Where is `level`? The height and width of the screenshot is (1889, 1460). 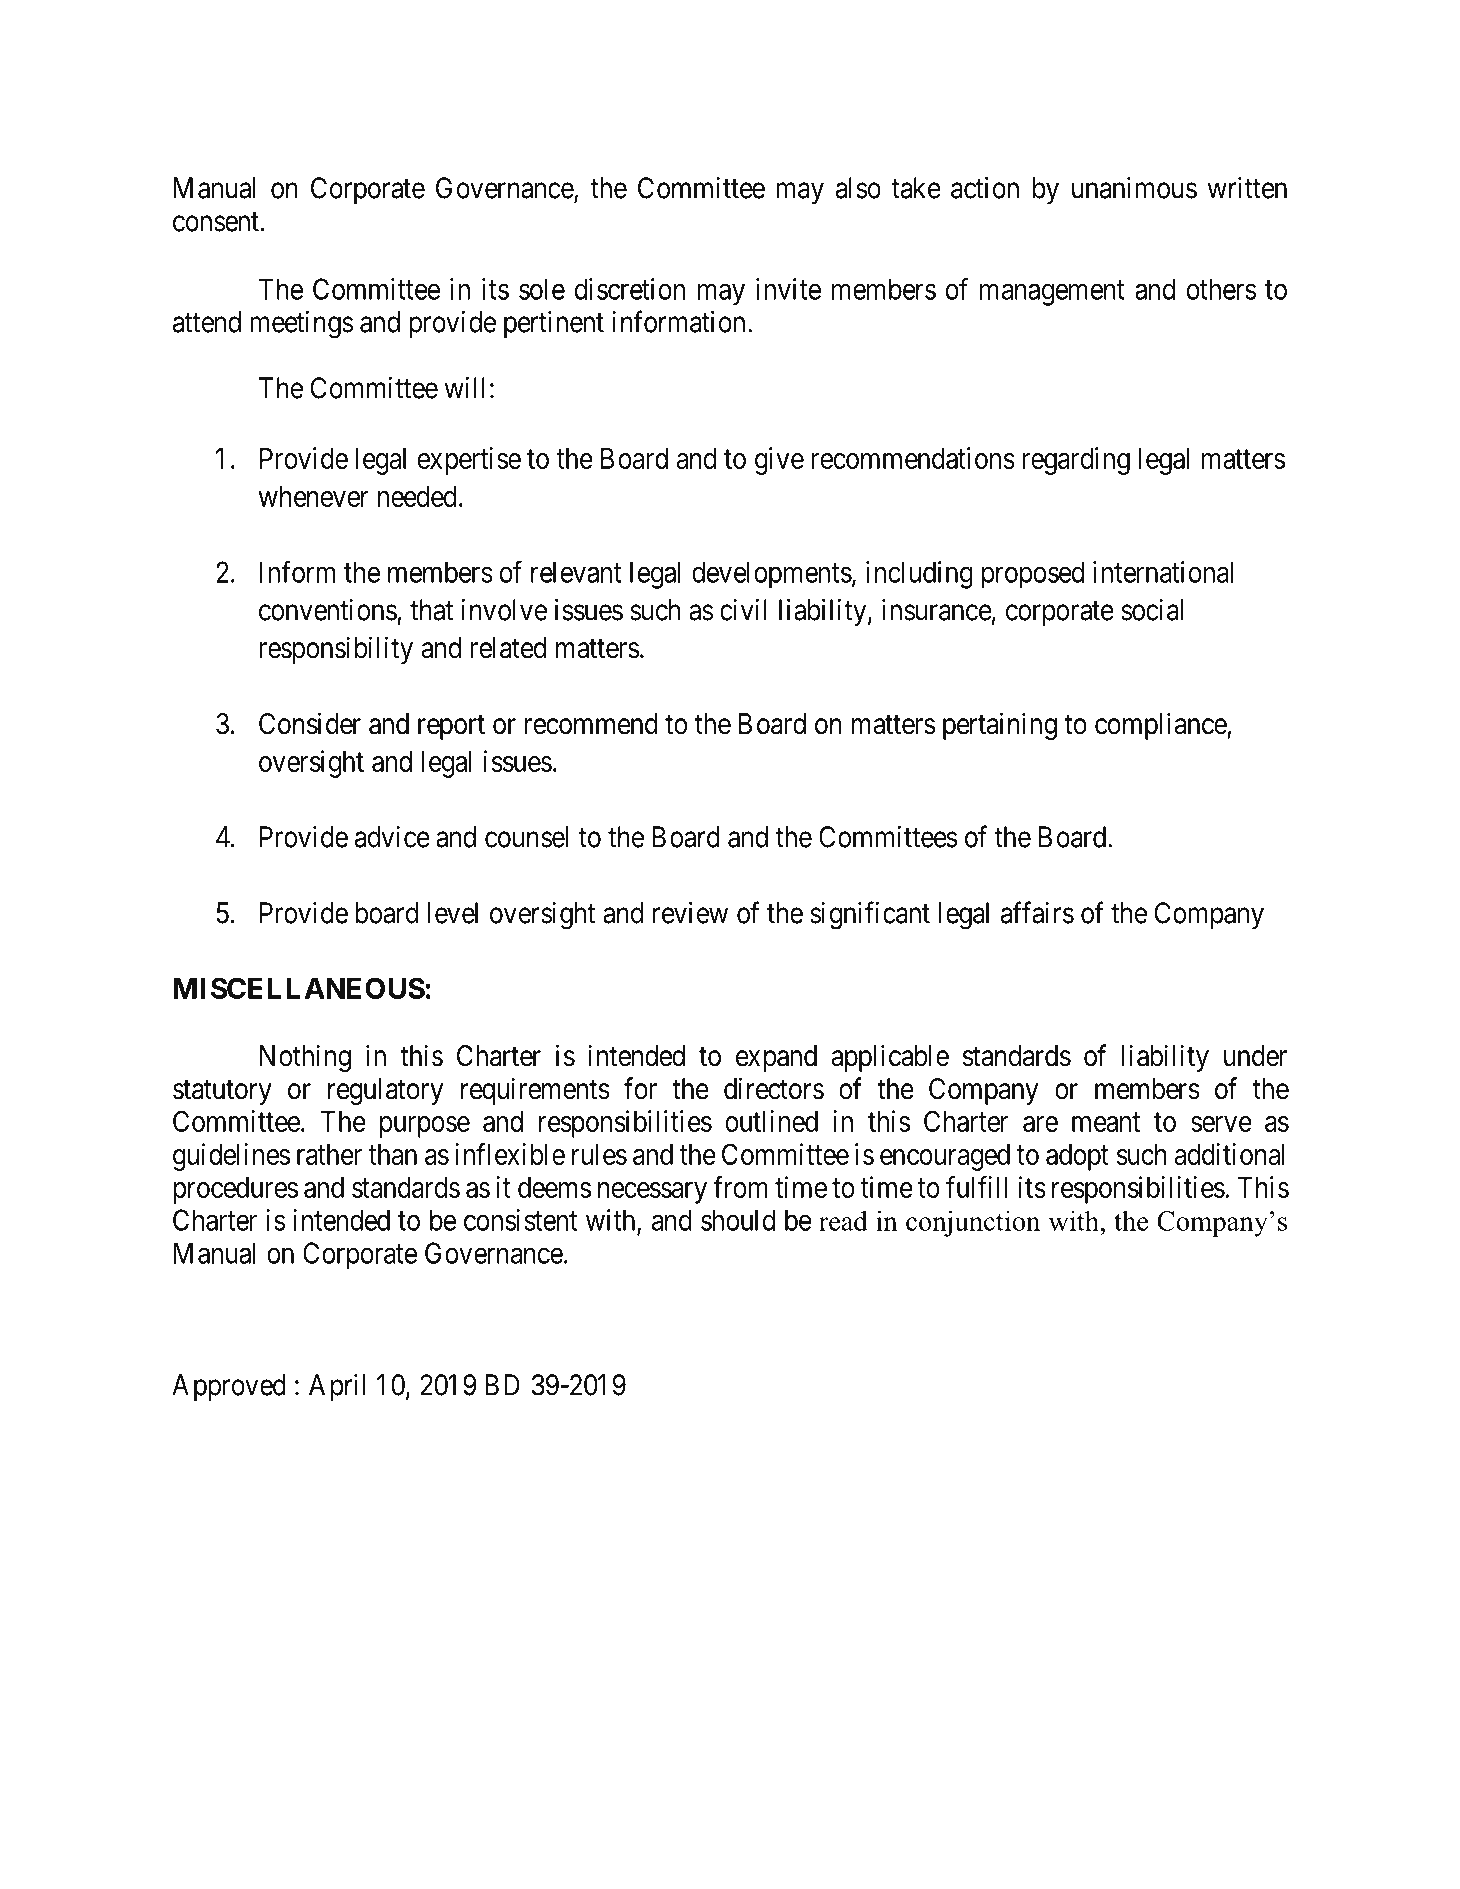 level is located at coordinates (453, 913).
